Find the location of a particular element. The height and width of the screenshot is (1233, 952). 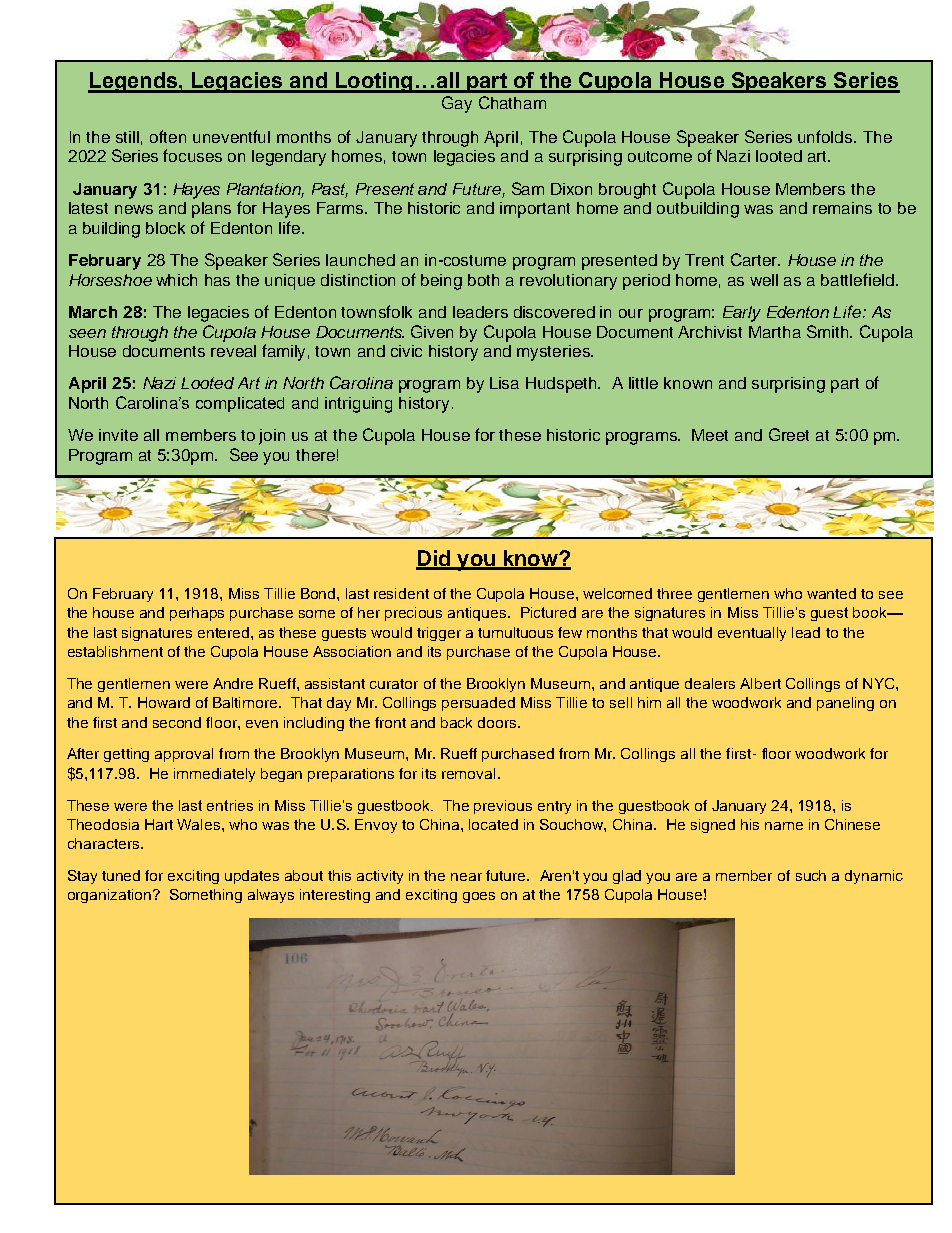

Martha is located at coordinates (775, 332).
